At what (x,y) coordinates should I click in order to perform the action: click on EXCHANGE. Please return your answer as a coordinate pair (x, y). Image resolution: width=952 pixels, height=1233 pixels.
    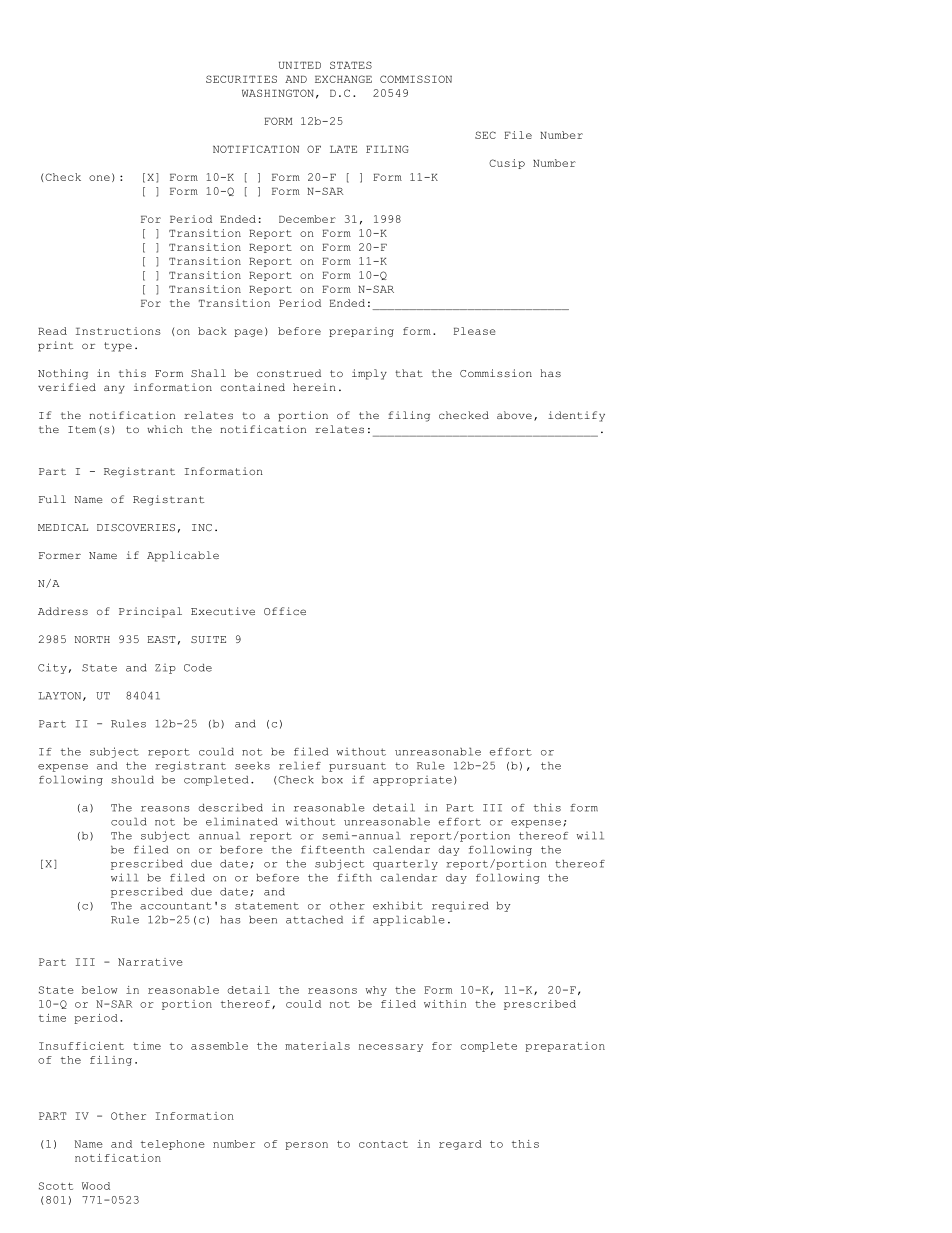
    Looking at the image, I should click on (343, 79).
